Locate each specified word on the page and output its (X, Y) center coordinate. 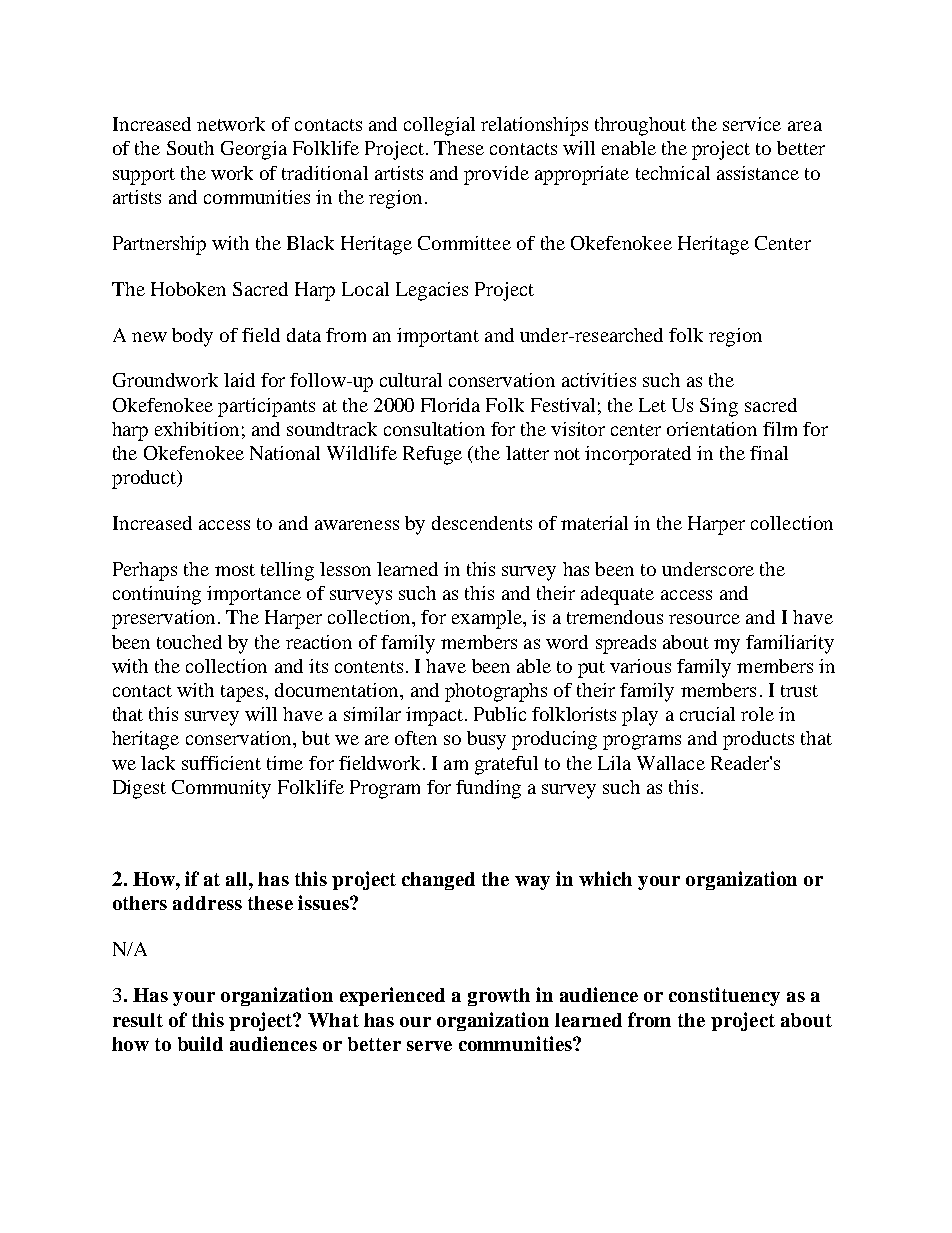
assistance (758, 173)
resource (704, 619)
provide (496, 175)
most (235, 570)
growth (499, 997)
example (488, 619)
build (200, 1043)
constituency (724, 996)
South (190, 148)
